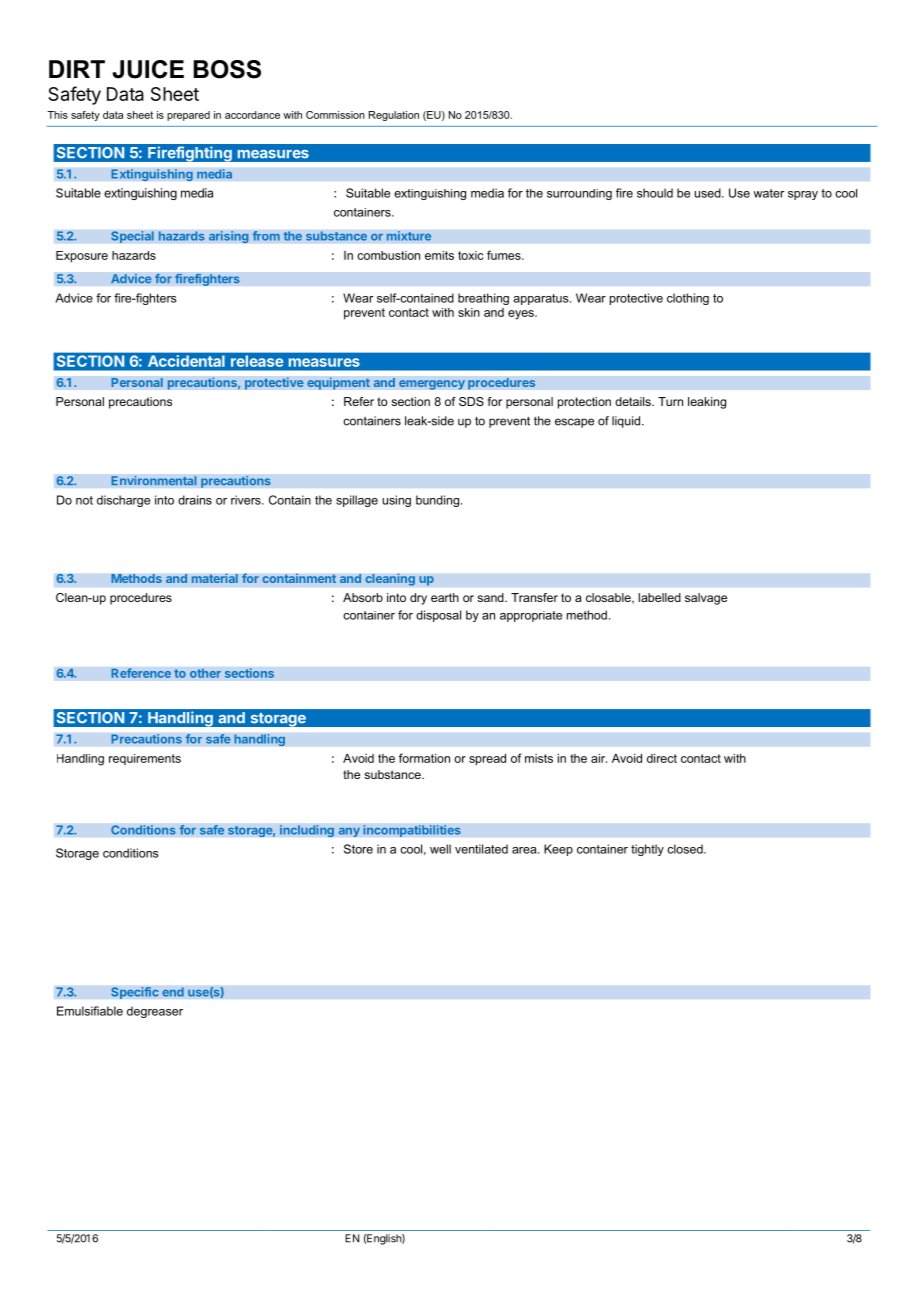  Describe the element at coordinates (396, 501) in the screenshot. I see `using` at that location.
